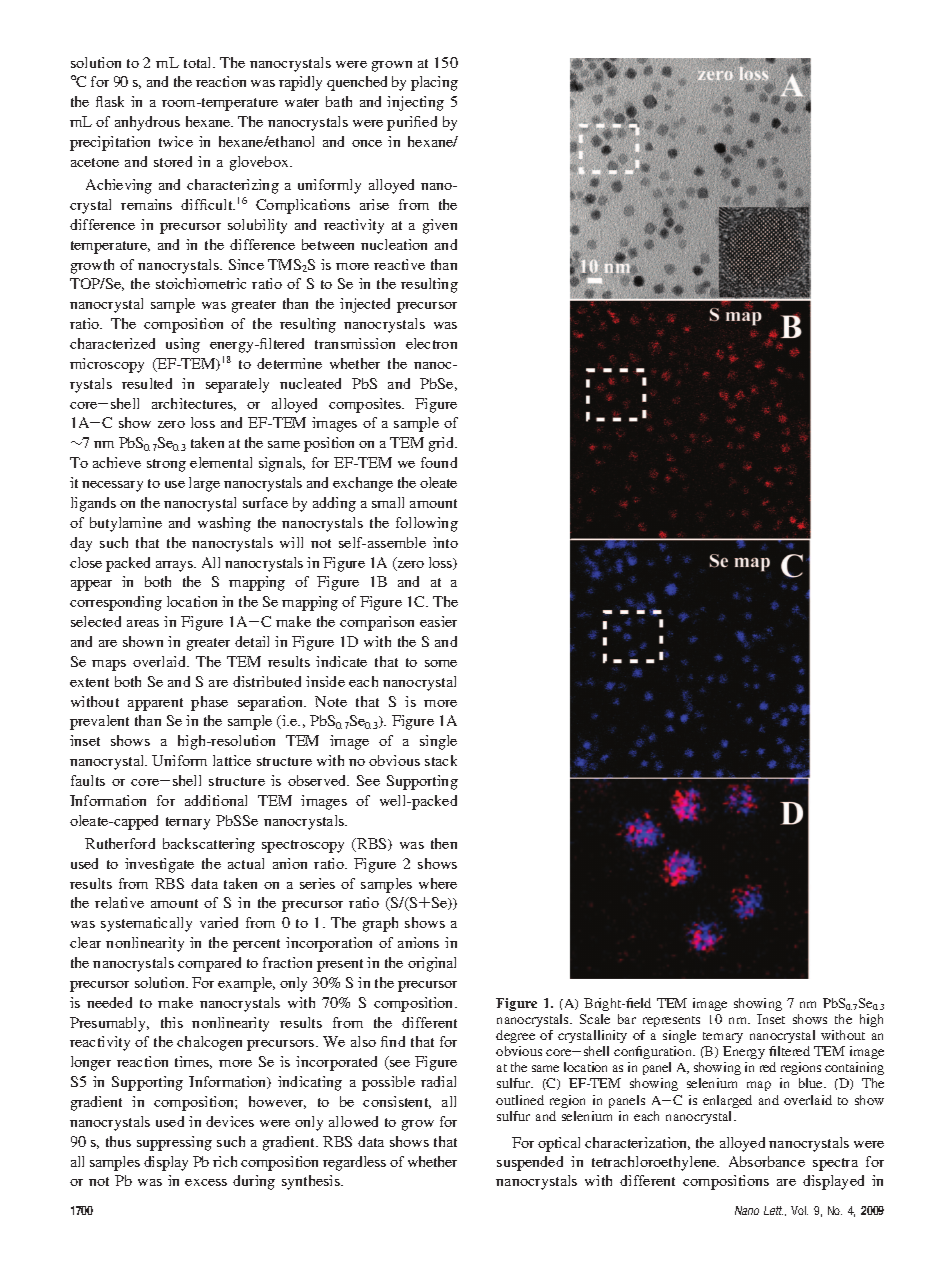 This image has height=1266, width=952. What do you see at coordinates (441, 663) in the image?
I see `some` at bounding box center [441, 663].
